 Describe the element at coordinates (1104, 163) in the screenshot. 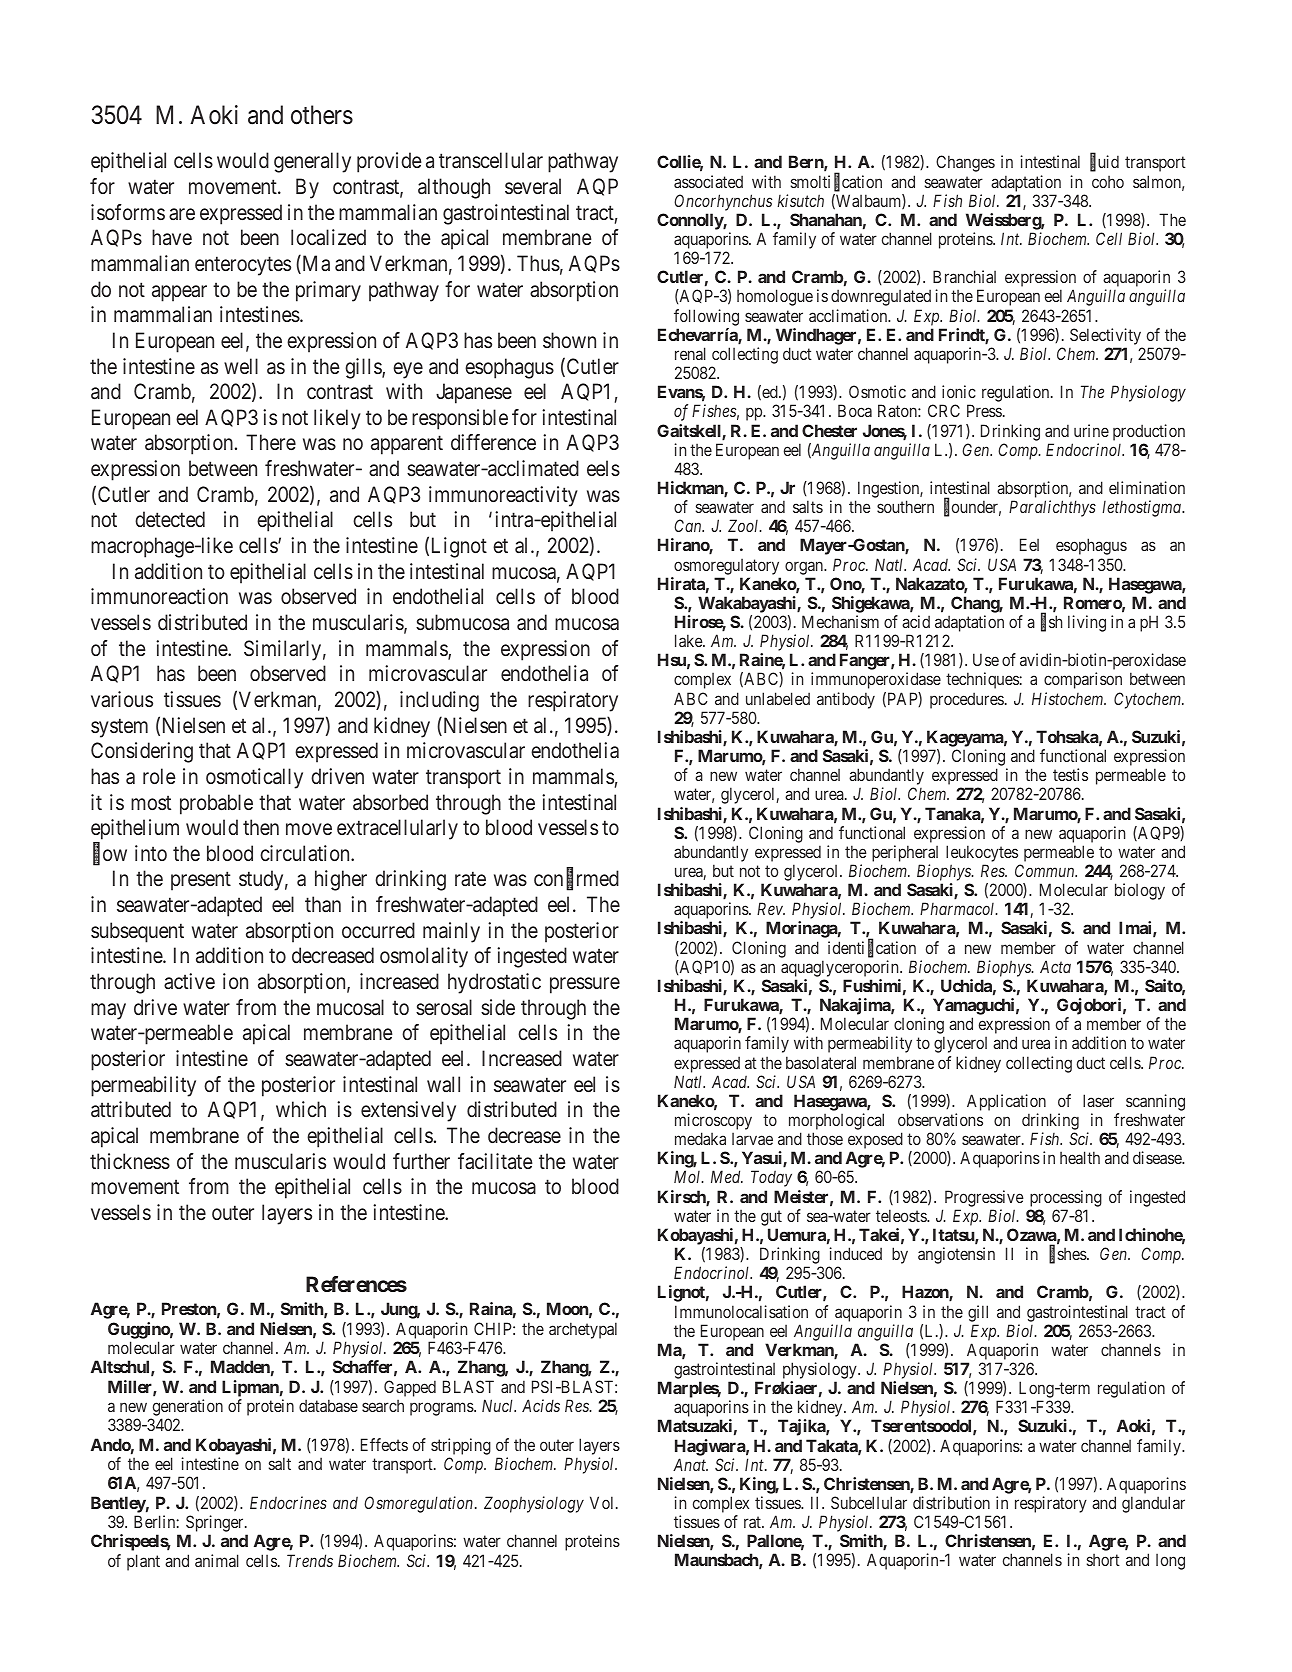

I see `fluid` at that location.
